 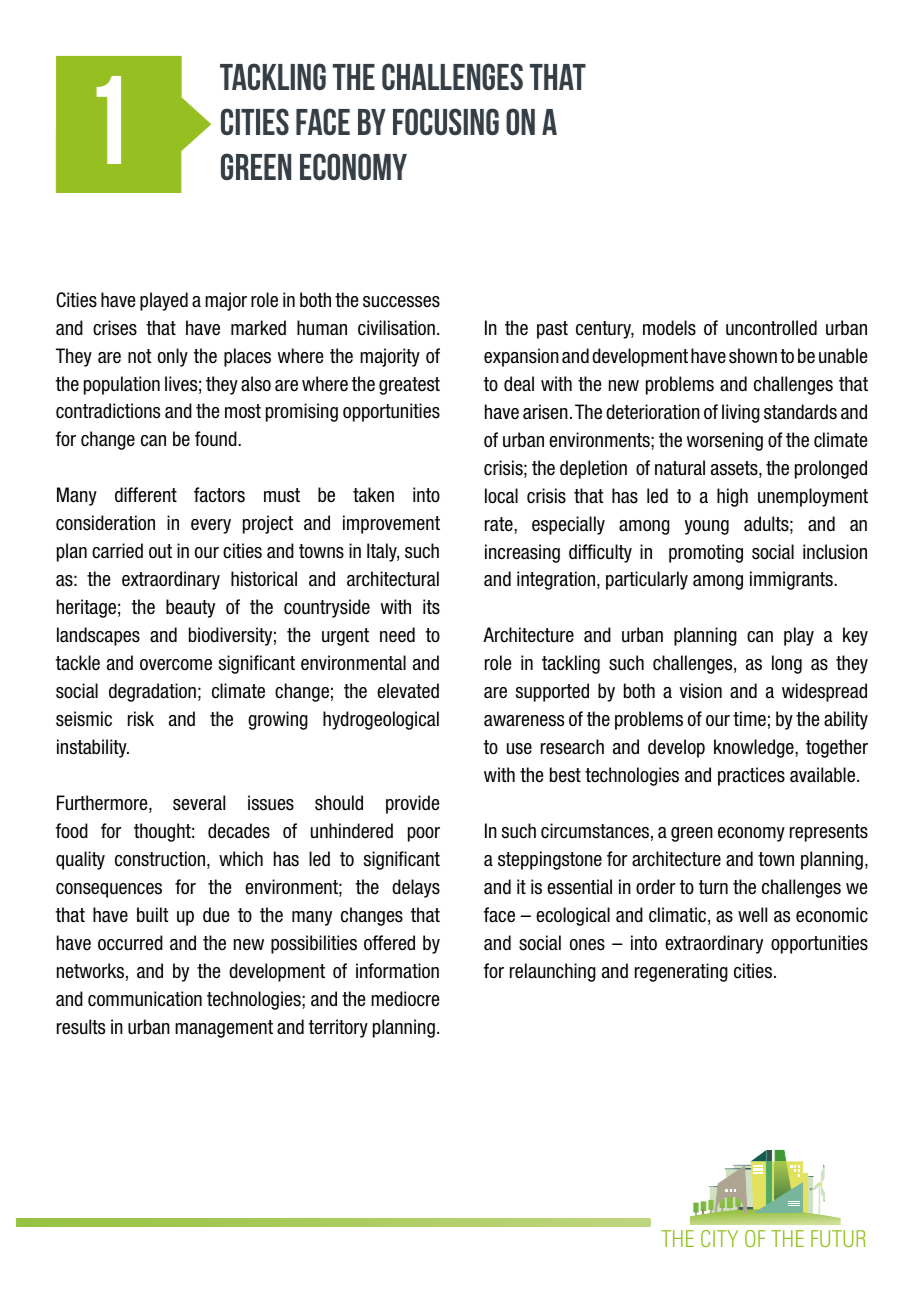 What do you see at coordinates (446, 122) in the page?
I see `FOCUSING` at bounding box center [446, 122].
